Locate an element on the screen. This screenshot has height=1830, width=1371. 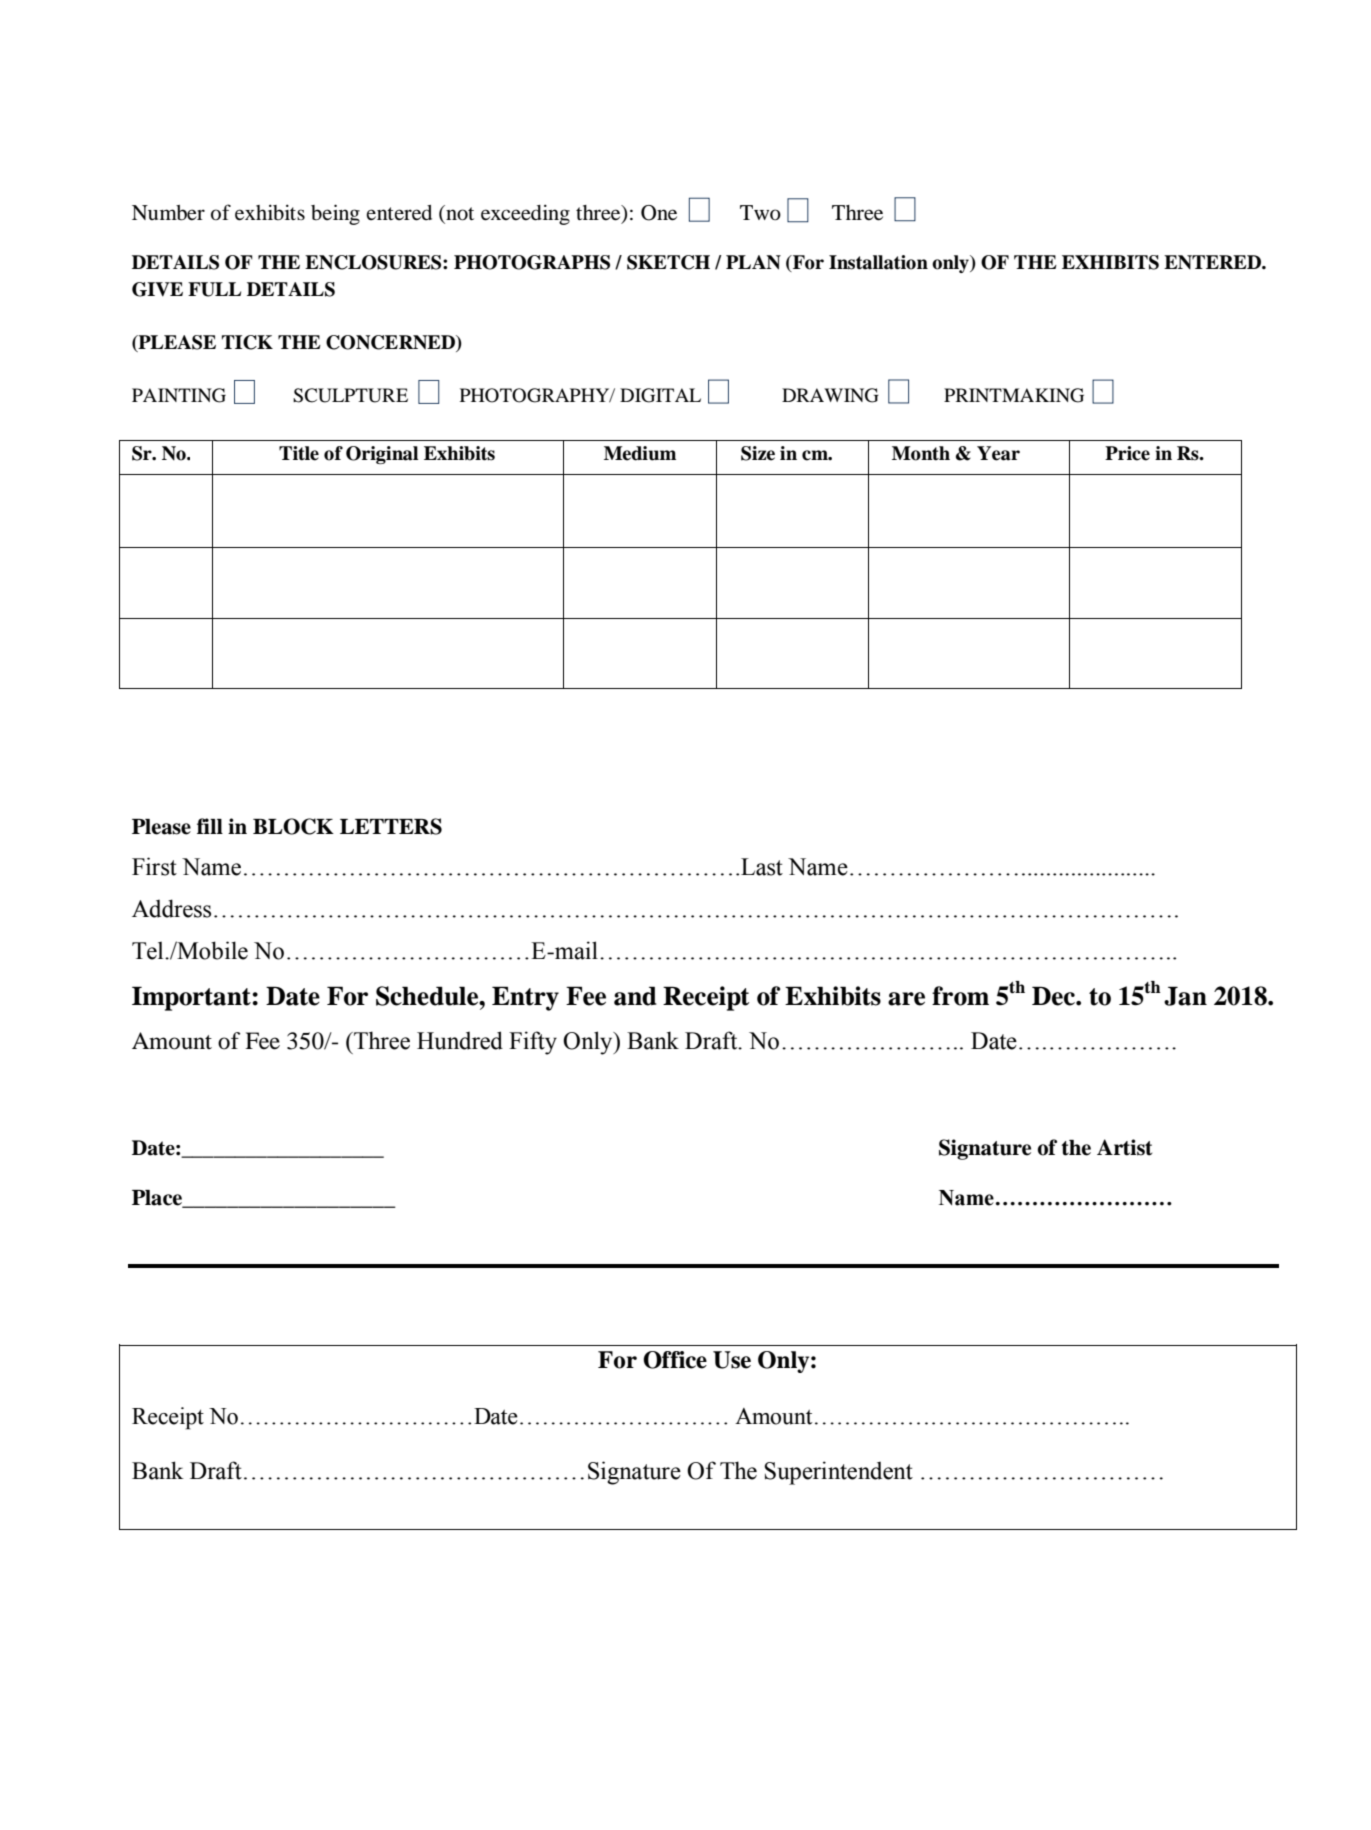
Use is located at coordinates (732, 1360).
